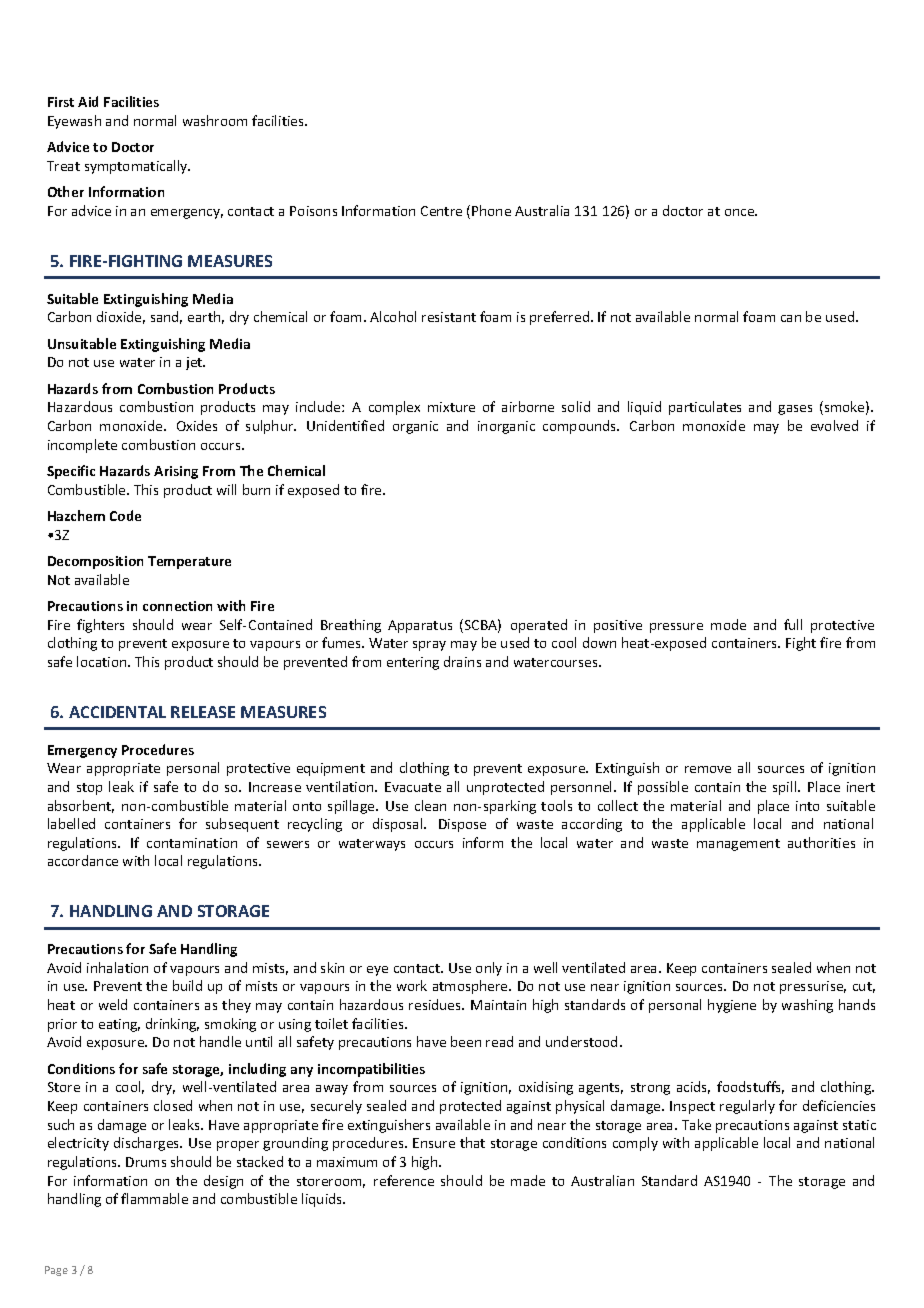 This screenshot has width=924, height=1308. I want to click on Centre, so click(441, 211).
